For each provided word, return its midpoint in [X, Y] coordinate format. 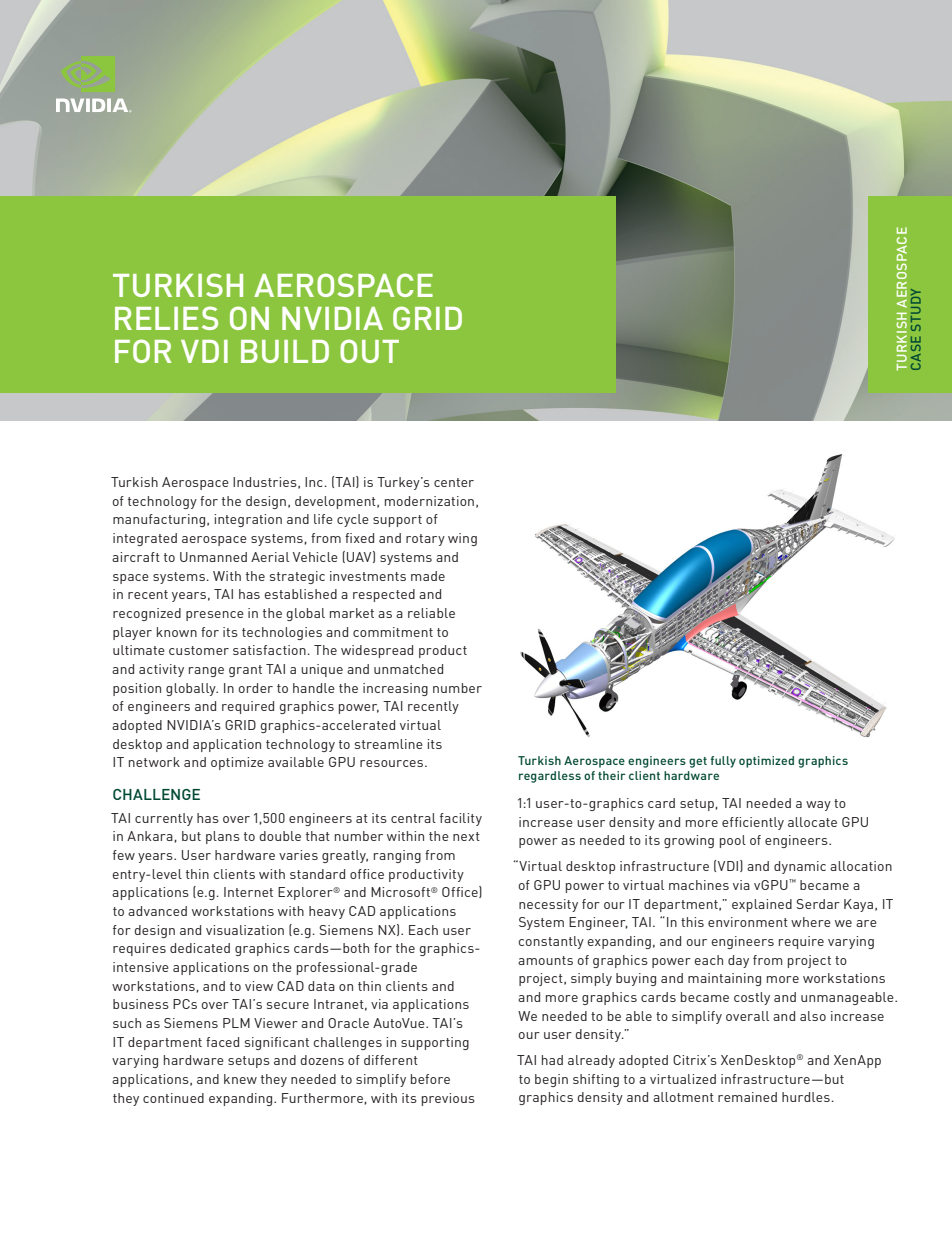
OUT [369, 351]
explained [762, 905]
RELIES [166, 318]
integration [248, 520]
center [454, 482]
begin [551, 1080]
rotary [425, 540]
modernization [429, 501]
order [255, 688]
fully [723, 762]
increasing [395, 689]
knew [240, 1079]
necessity [548, 905]
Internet [248, 892]
